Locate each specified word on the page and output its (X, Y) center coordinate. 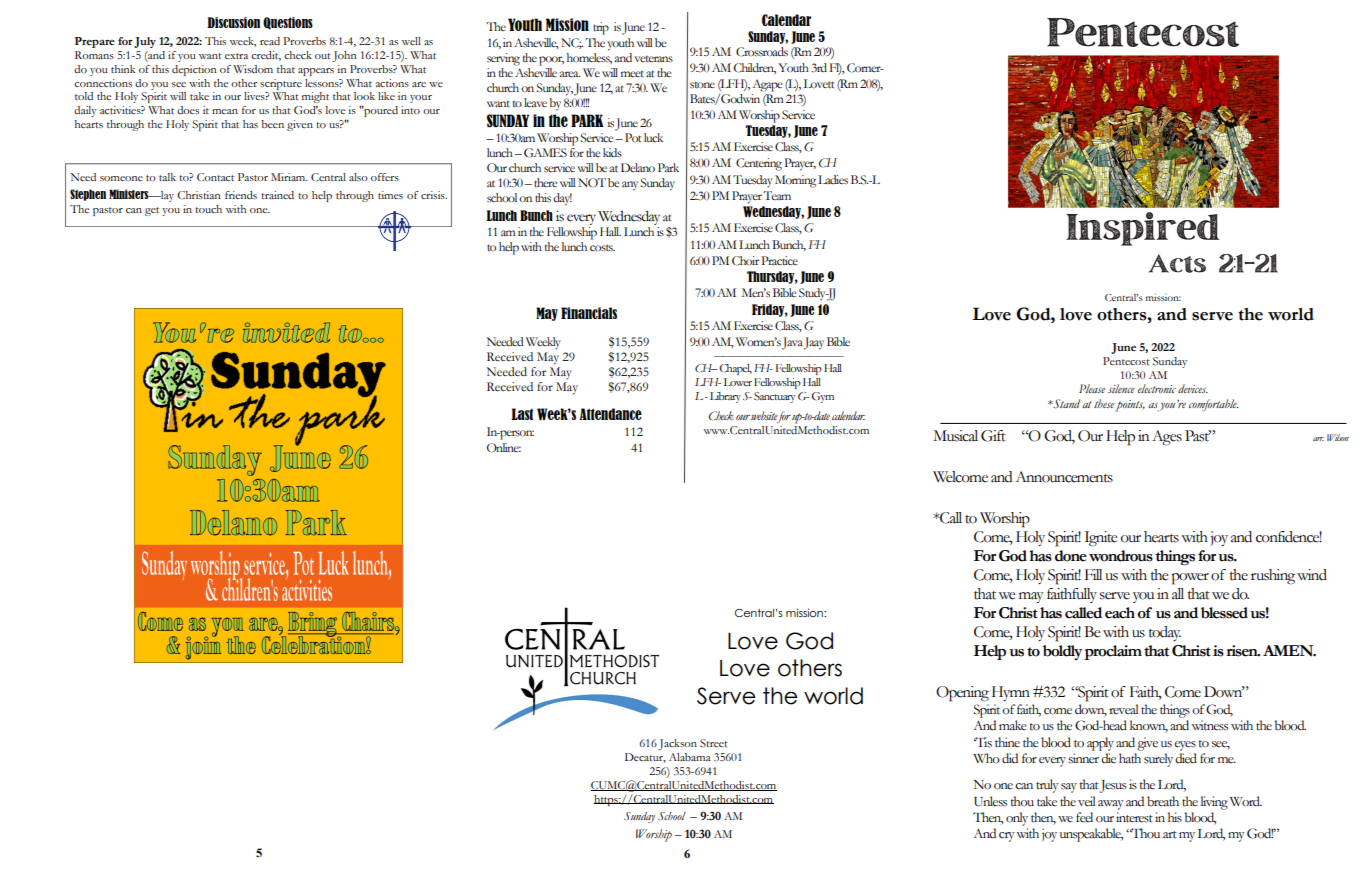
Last (522, 414)
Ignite (1100, 539)
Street (714, 743)
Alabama (690, 757)
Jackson (677, 744)
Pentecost (1126, 361)
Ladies (833, 179)
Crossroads (762, 52)
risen (1243, 651)
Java (792, 343)
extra (236, 56)
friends (241, 195)
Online (504, 448)
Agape (767, 85)
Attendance (610, 414)
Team (777, 195)
